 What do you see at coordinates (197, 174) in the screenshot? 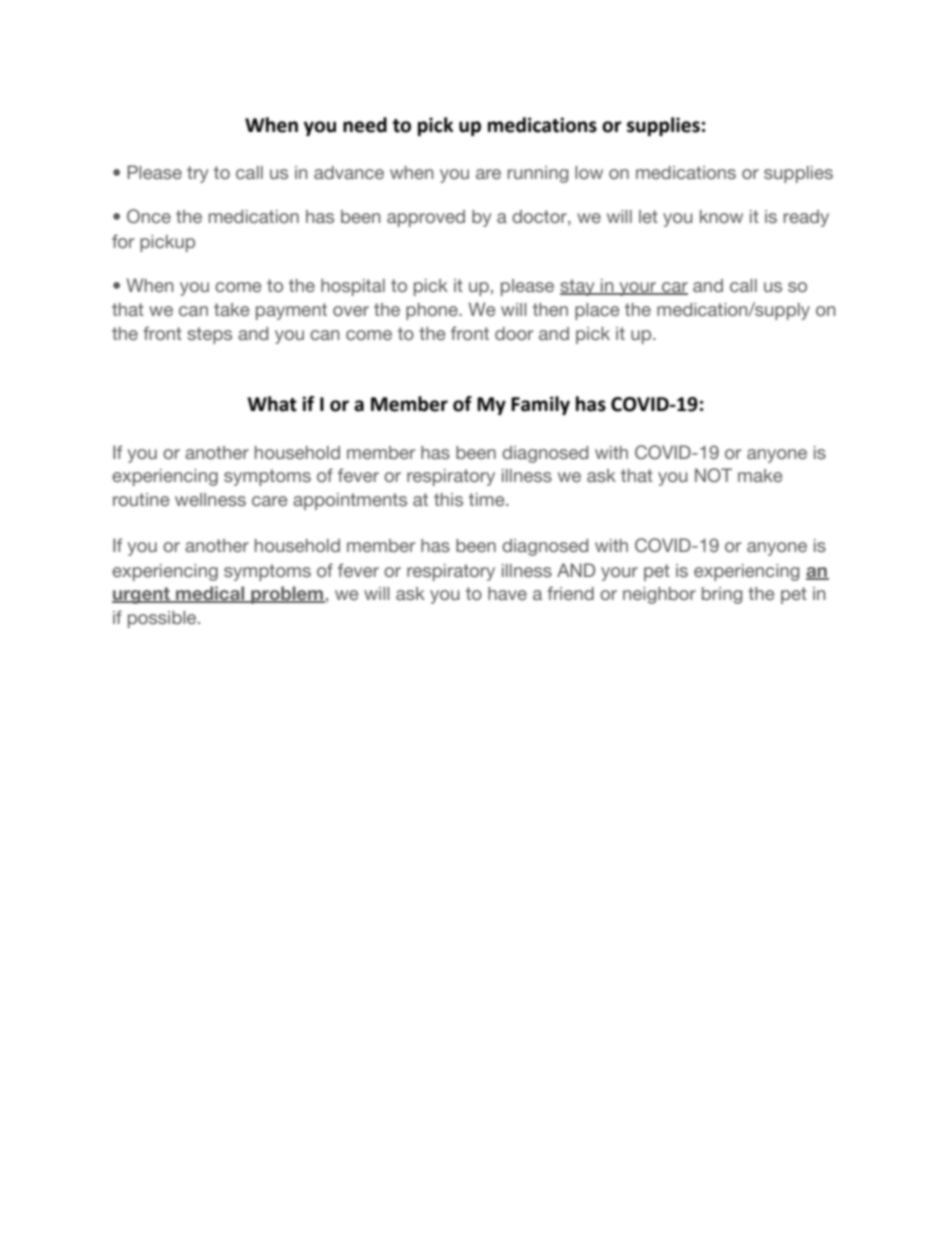
I see `try` at bounding box center [197, 174].
